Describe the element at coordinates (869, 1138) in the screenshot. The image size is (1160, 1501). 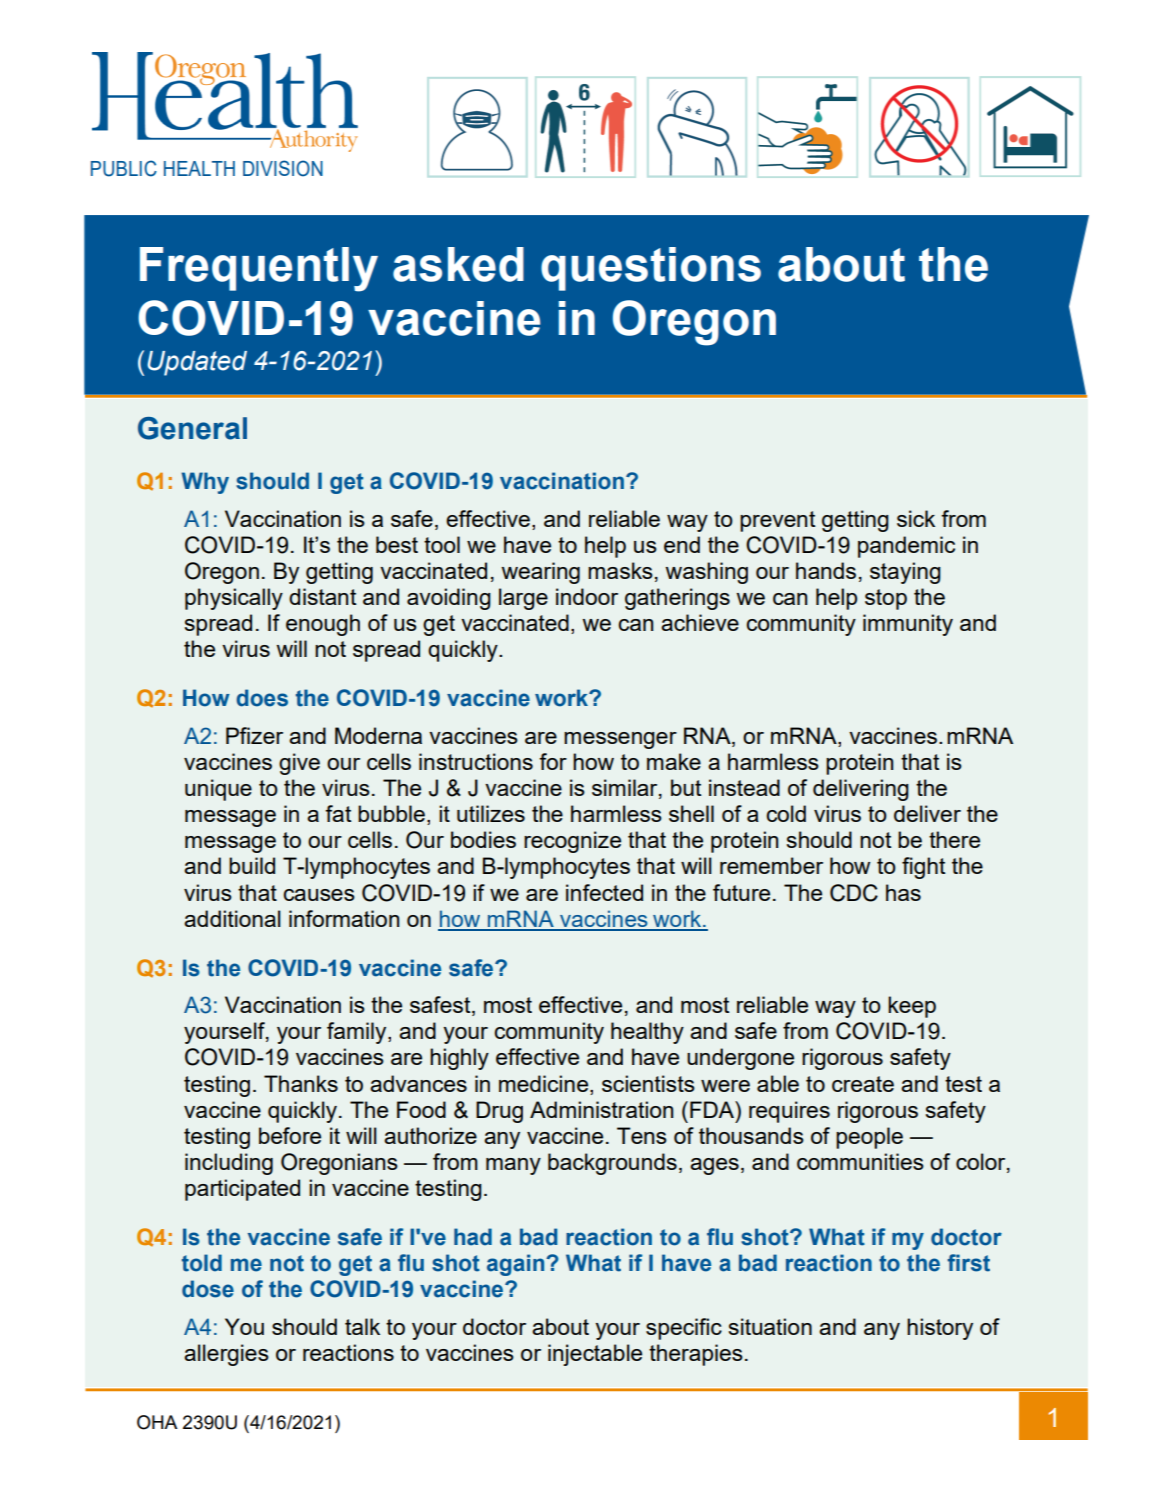
I see `people` at that location.
